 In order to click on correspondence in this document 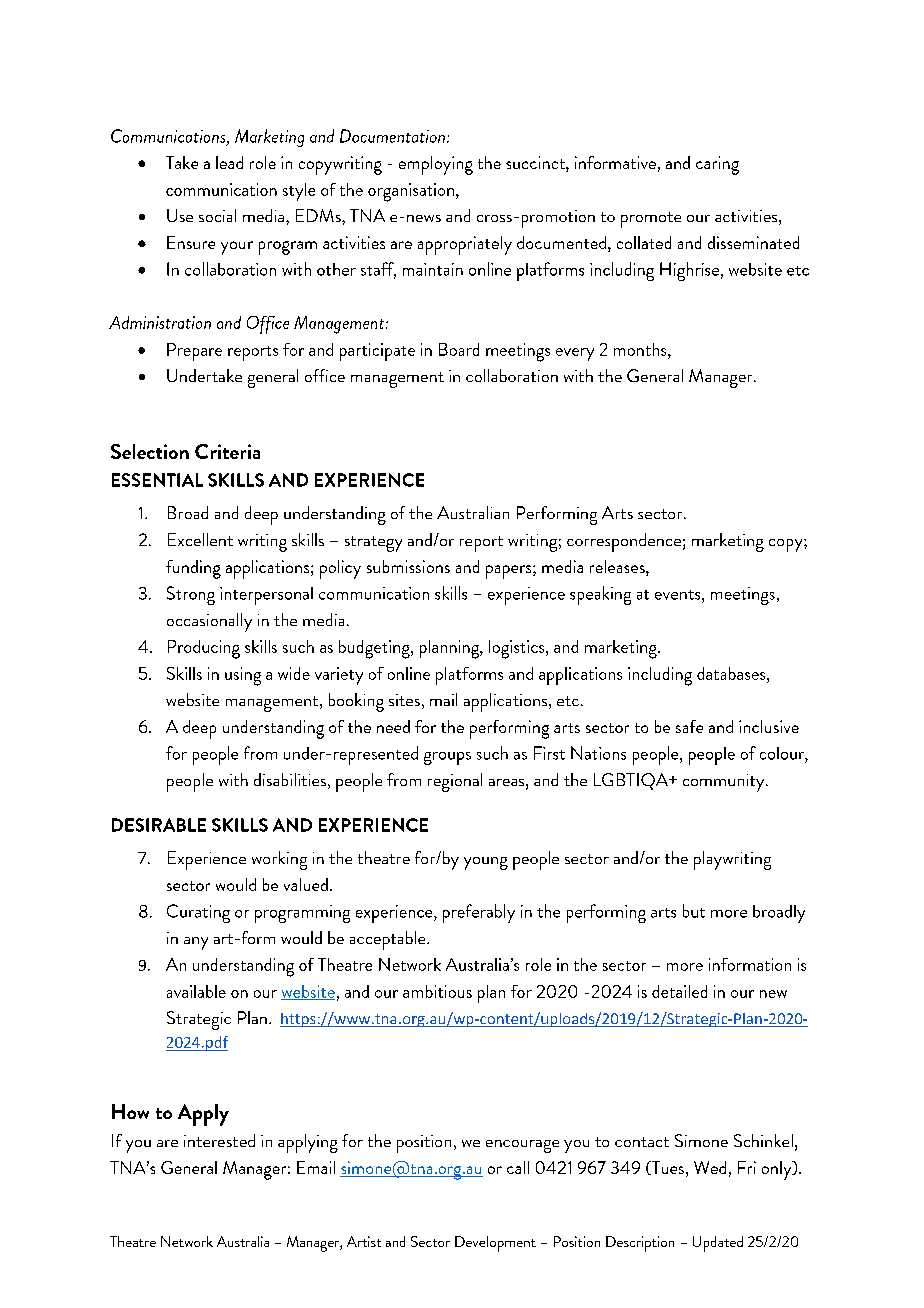, I will do `click(624, 542)`.
